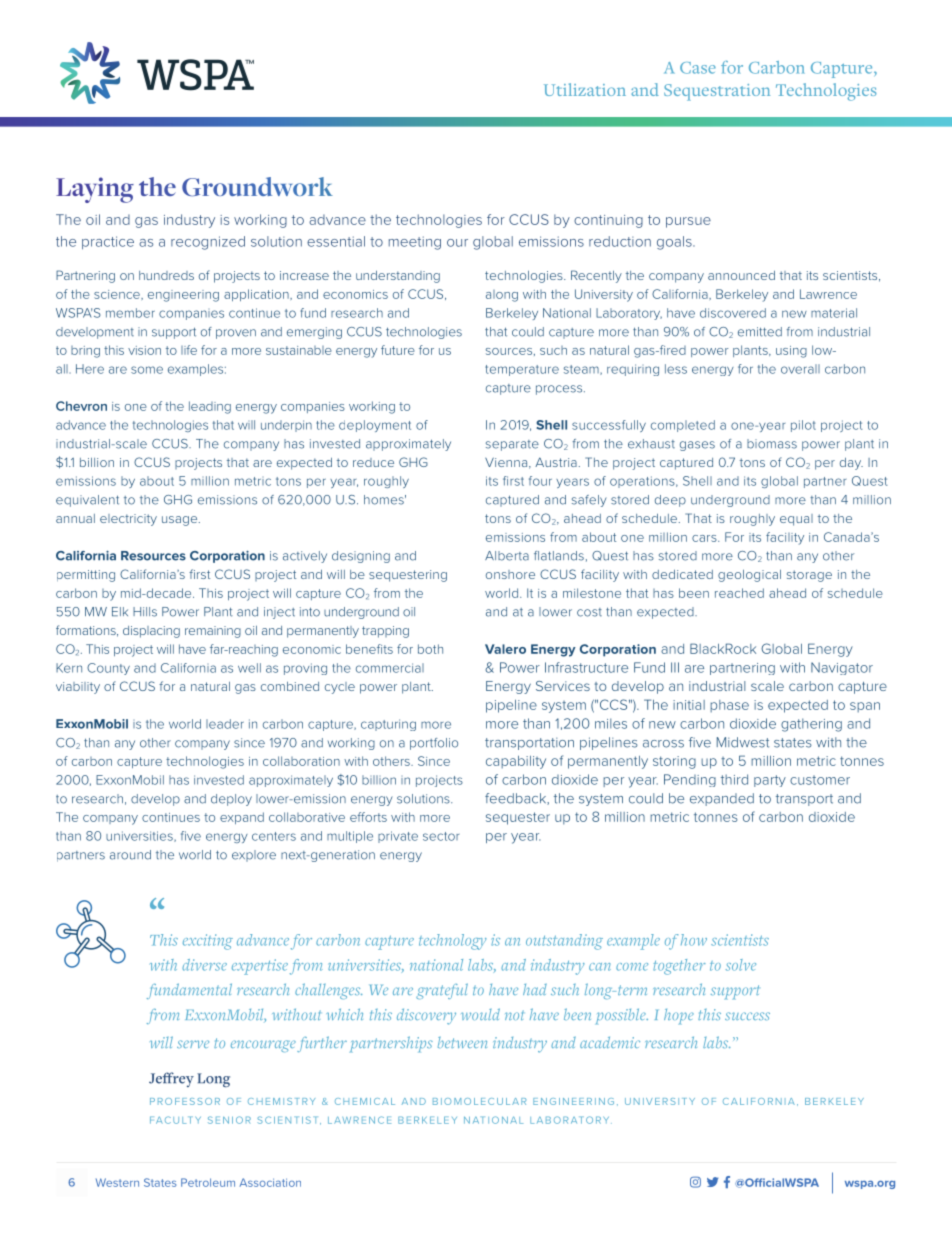  I want to click on Laying, so click(95, 190).
